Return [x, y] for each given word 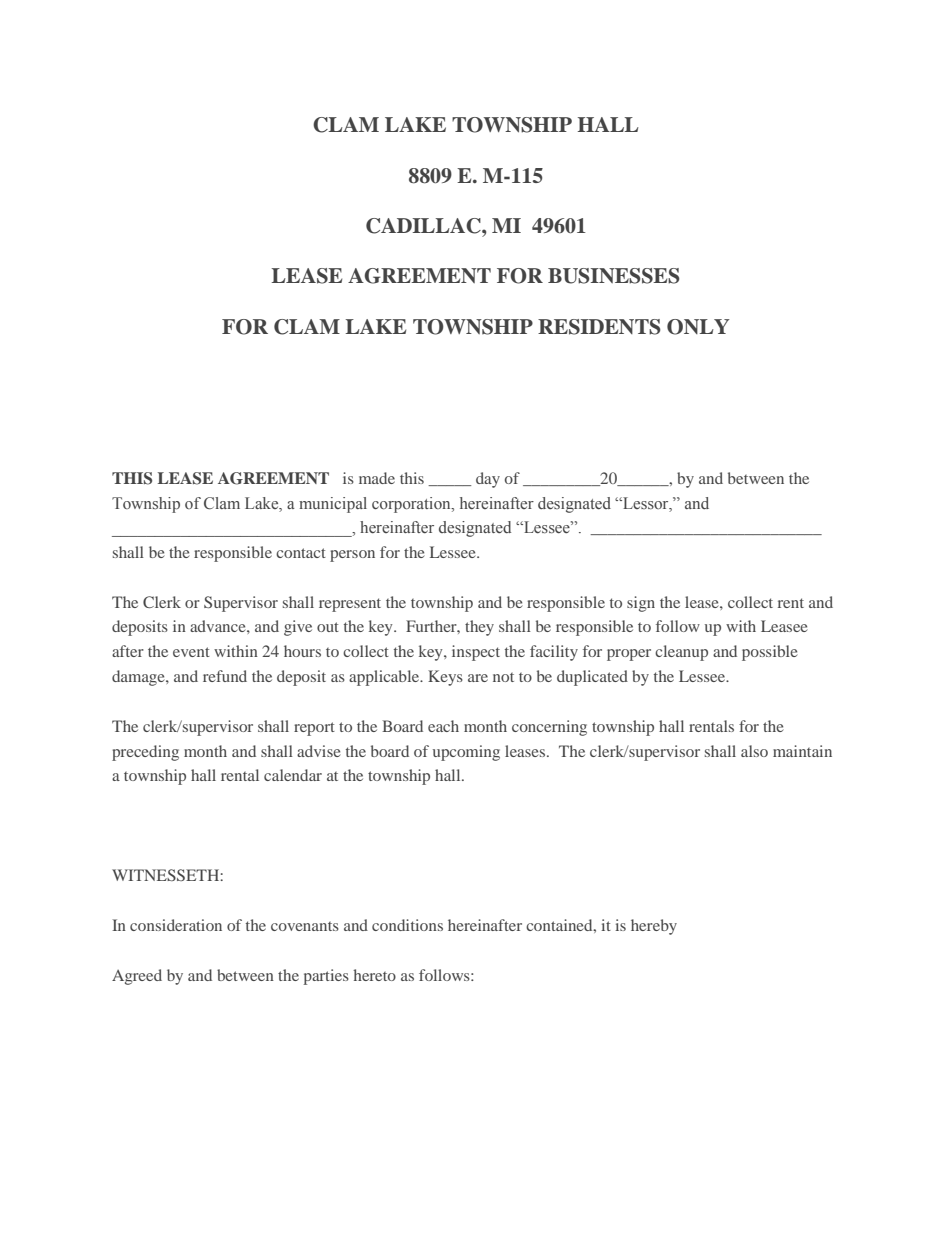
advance [219, 626]
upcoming [466, 753]
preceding [145, 753]
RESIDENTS [599, 327]
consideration [176, 925]
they [479, 628]
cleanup [681, 653]
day [488, 480]
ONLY [698, 327]
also [754, 751]
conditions [407, 925]
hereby [654, 927]
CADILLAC [424, 226]
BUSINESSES [614, 276]
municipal [333, 505]
